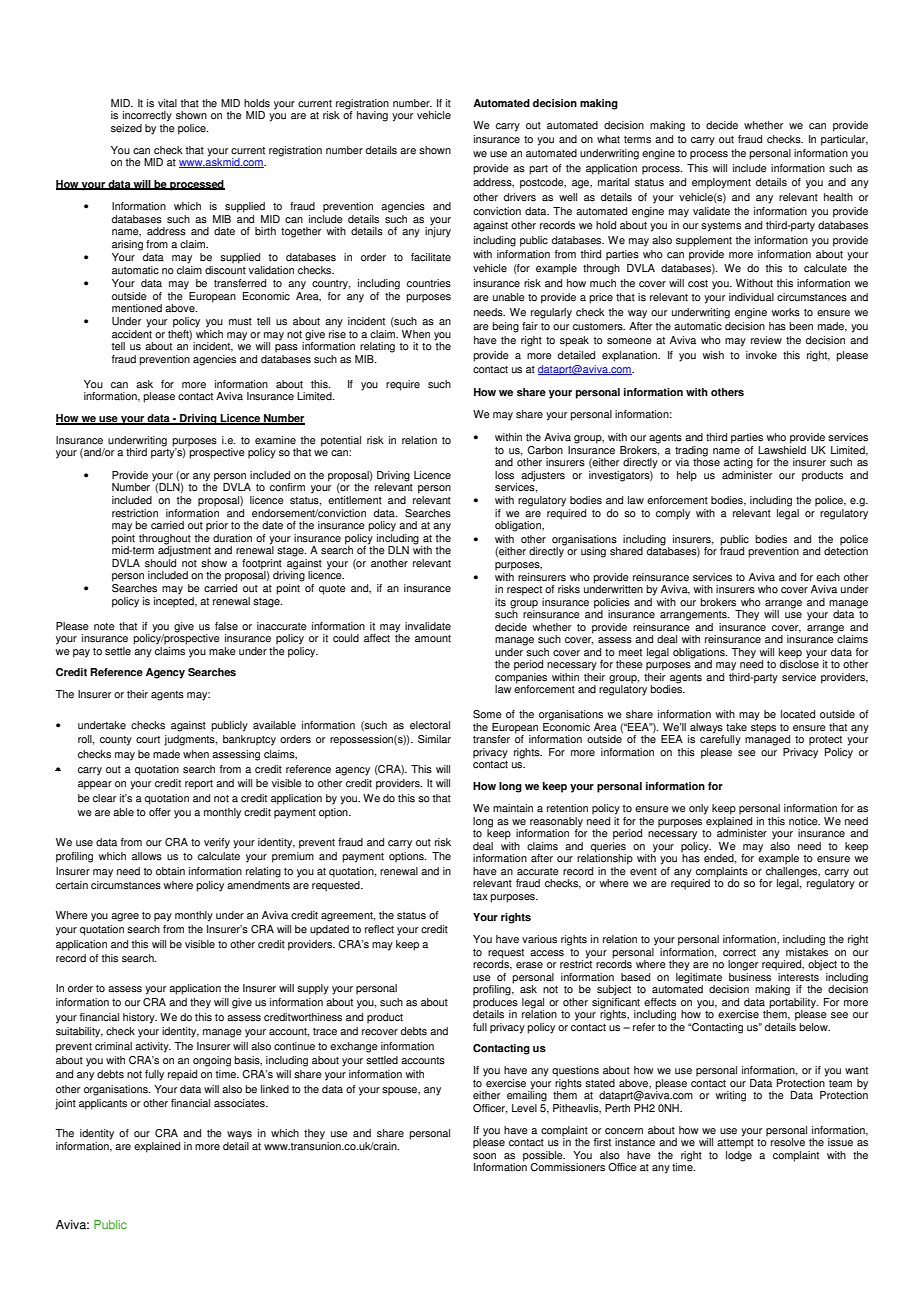 The width and height of the screenshot is (924, 1308). What do you see at coordinates (104, 627) in the screenshot?
I see `note` at bounding box center [104, 627].
